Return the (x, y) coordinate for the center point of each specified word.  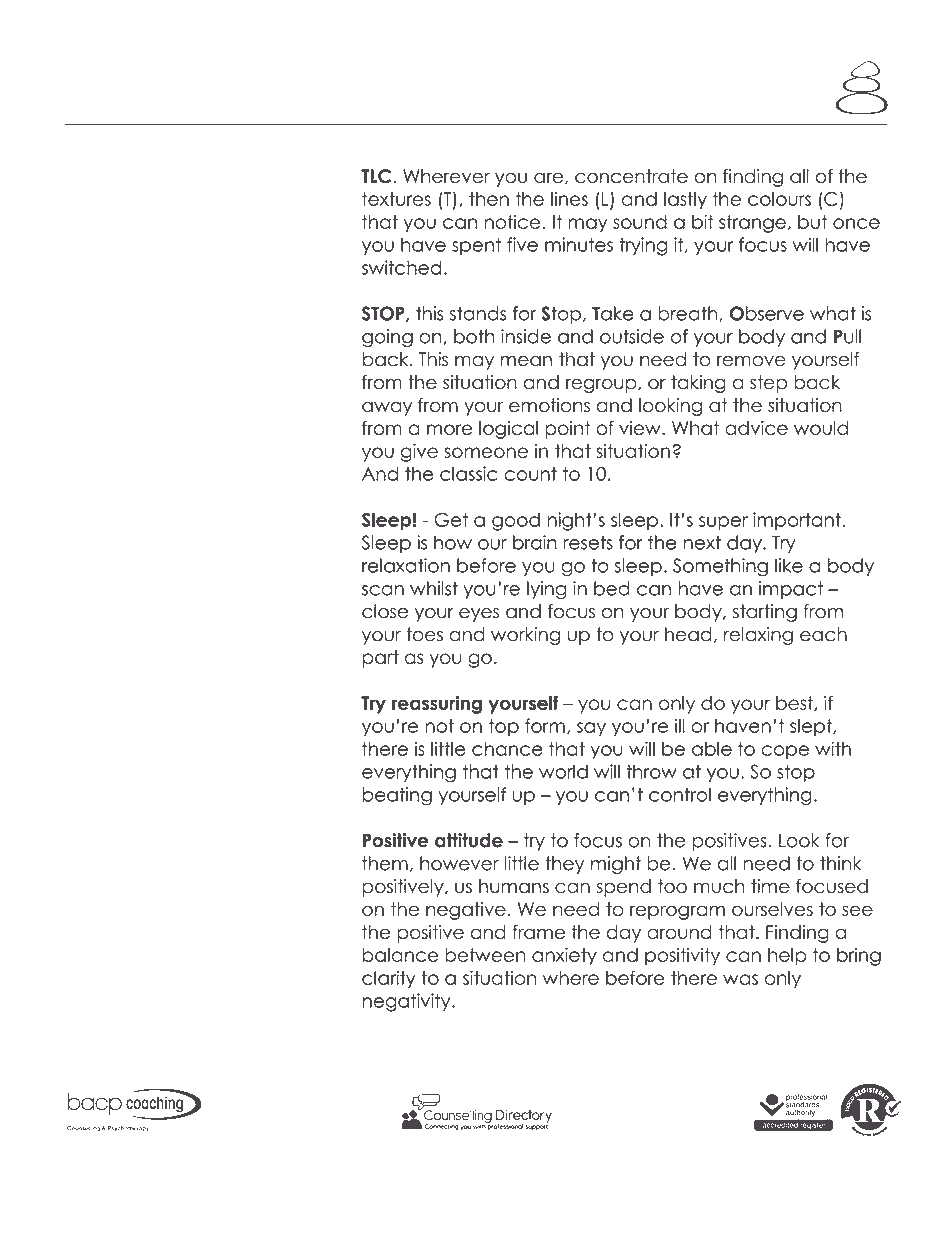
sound (640, 222)
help (787, 957)
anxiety (564, 956)
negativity (407, 1002)
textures (396, 199)
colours (779, 199)
